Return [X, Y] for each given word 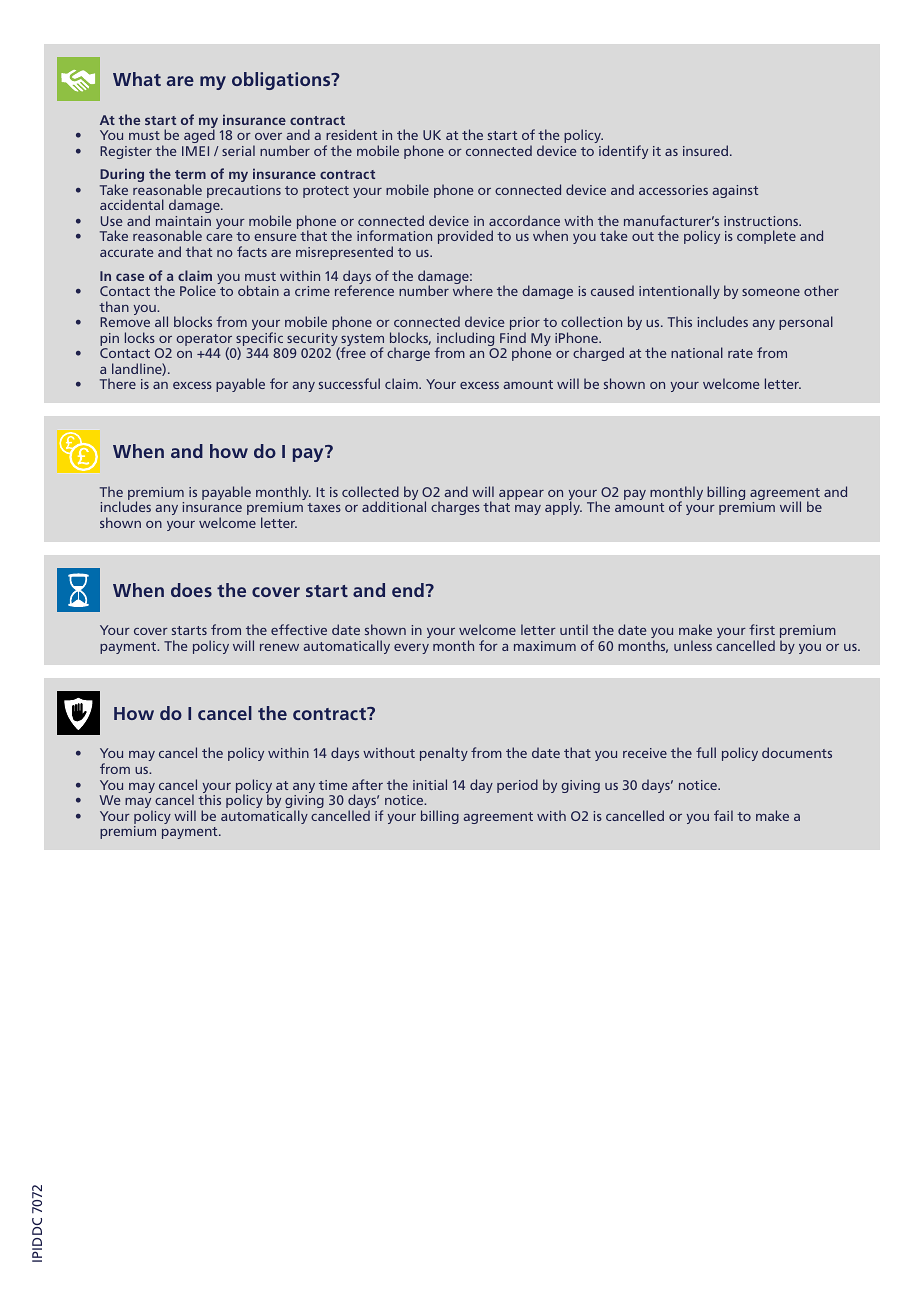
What [137, 79]
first [762, 629]
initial [430, 784]
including [466, 340]
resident [351, 134]
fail [723, 815]
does [191, 590]
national [697, 352]
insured [707, 150]
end [408, 590]
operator [205, 341]
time [333, 785]
